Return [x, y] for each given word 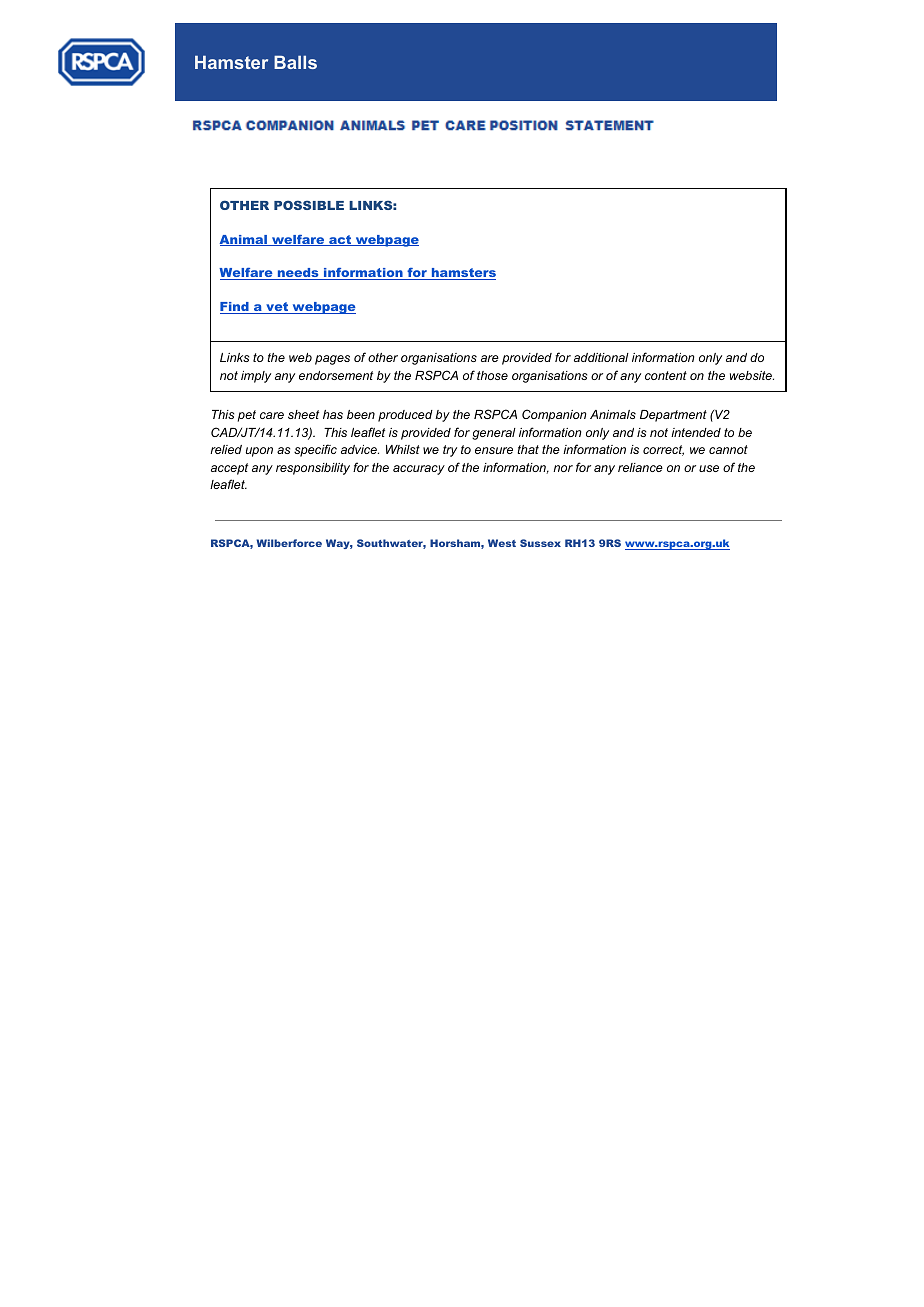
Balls [295, 62]
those [492, 375]
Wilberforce [289, 543]
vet [277, 308]
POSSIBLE [309, 205]
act [340, 240]
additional [601, 357]
